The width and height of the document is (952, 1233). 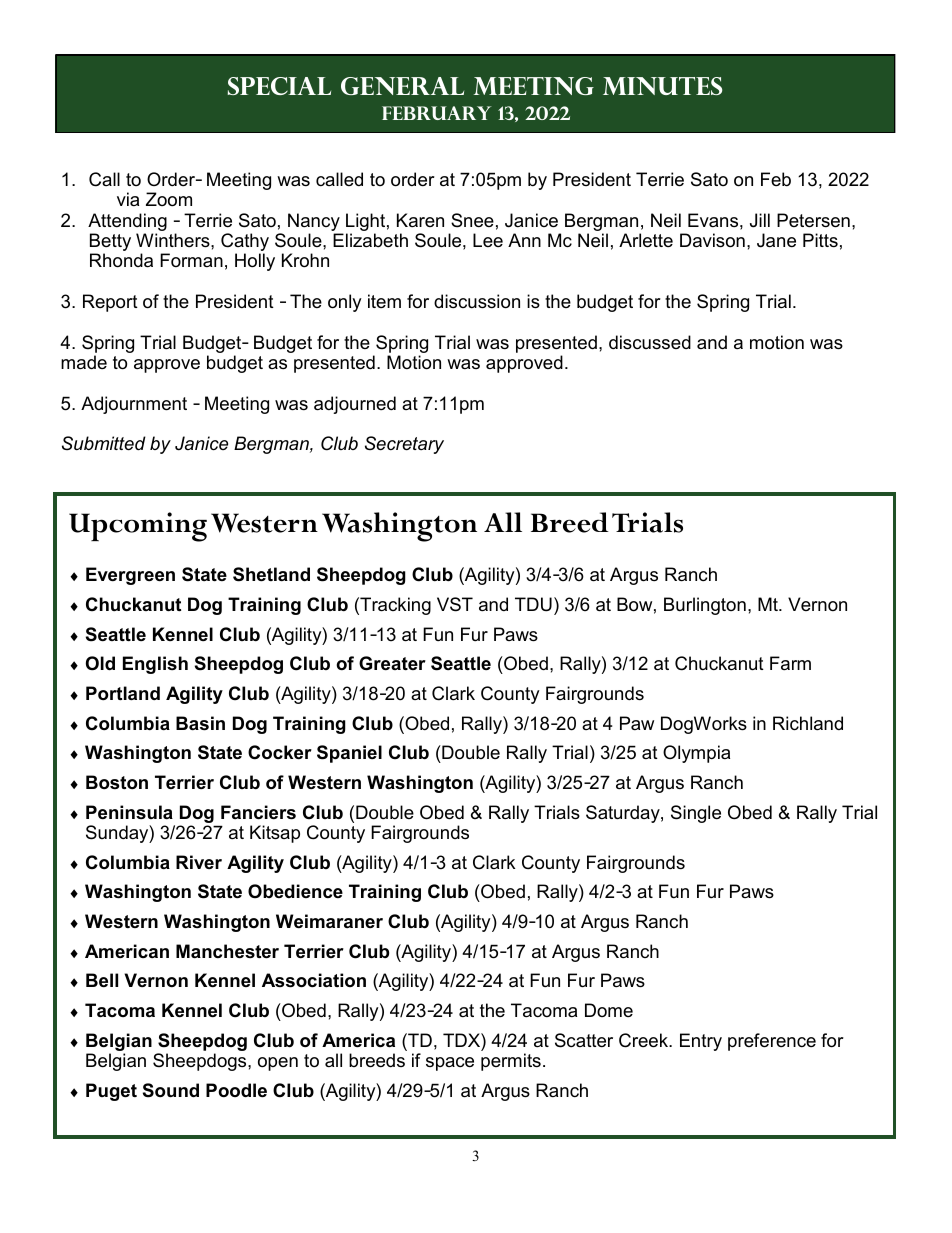 I want to click on February, so click(x=436, y=113).
